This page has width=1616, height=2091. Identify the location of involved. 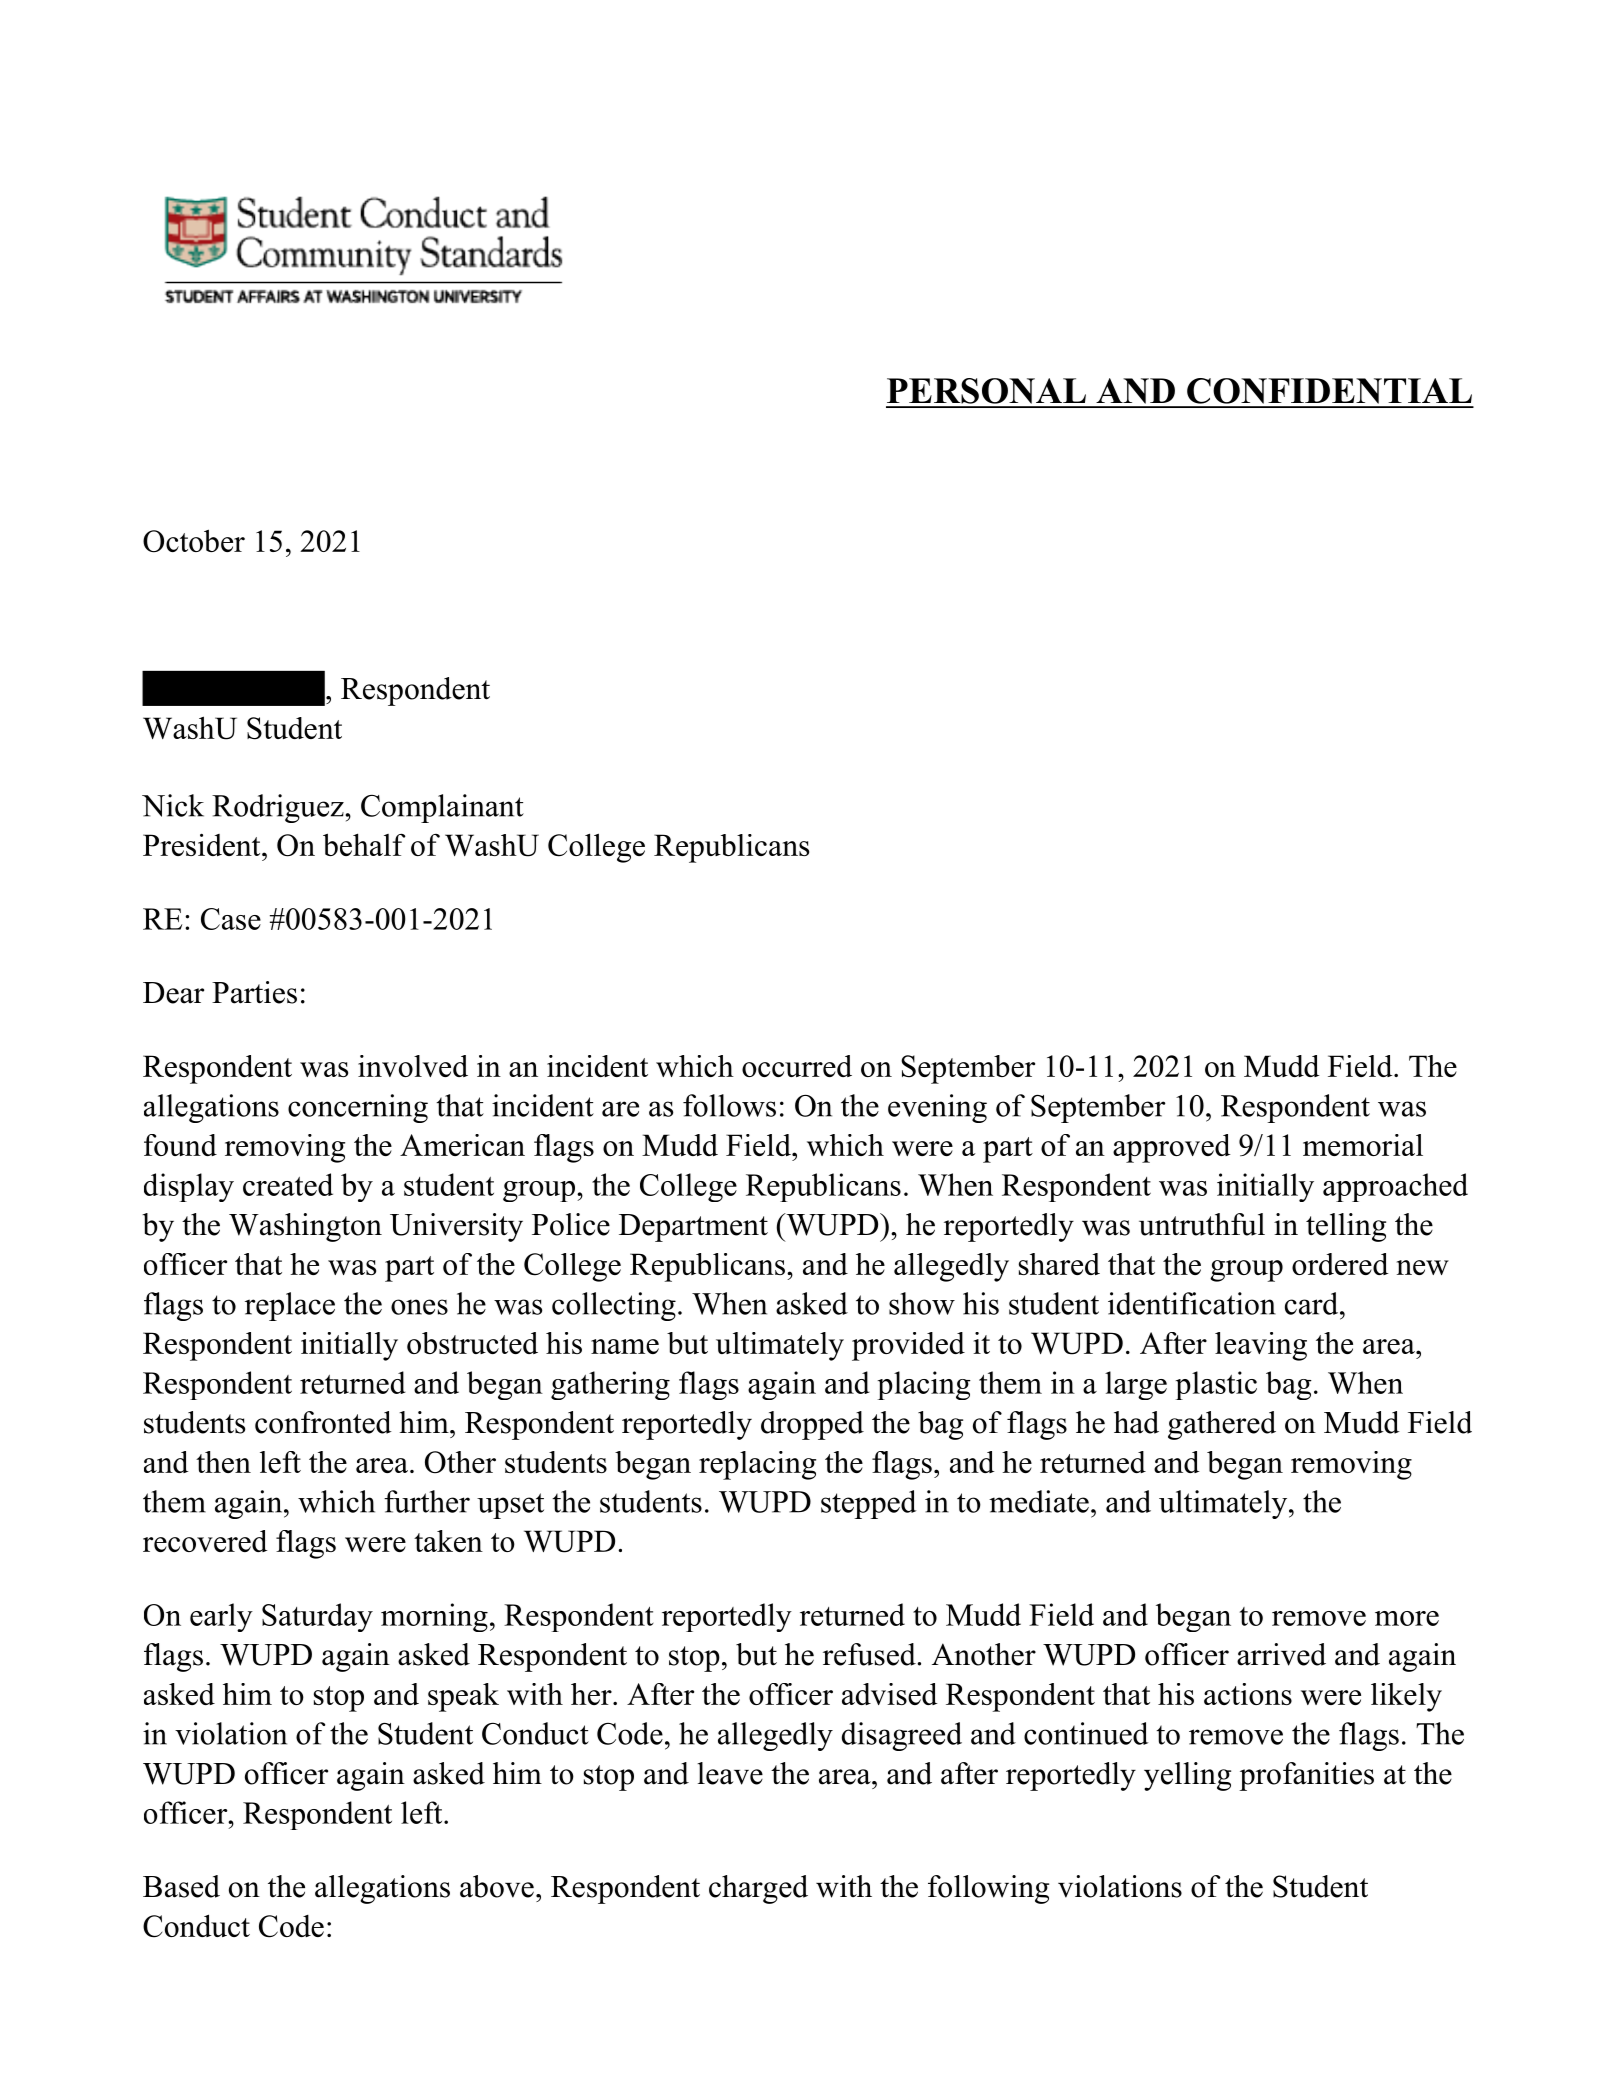
(413, 1066).
